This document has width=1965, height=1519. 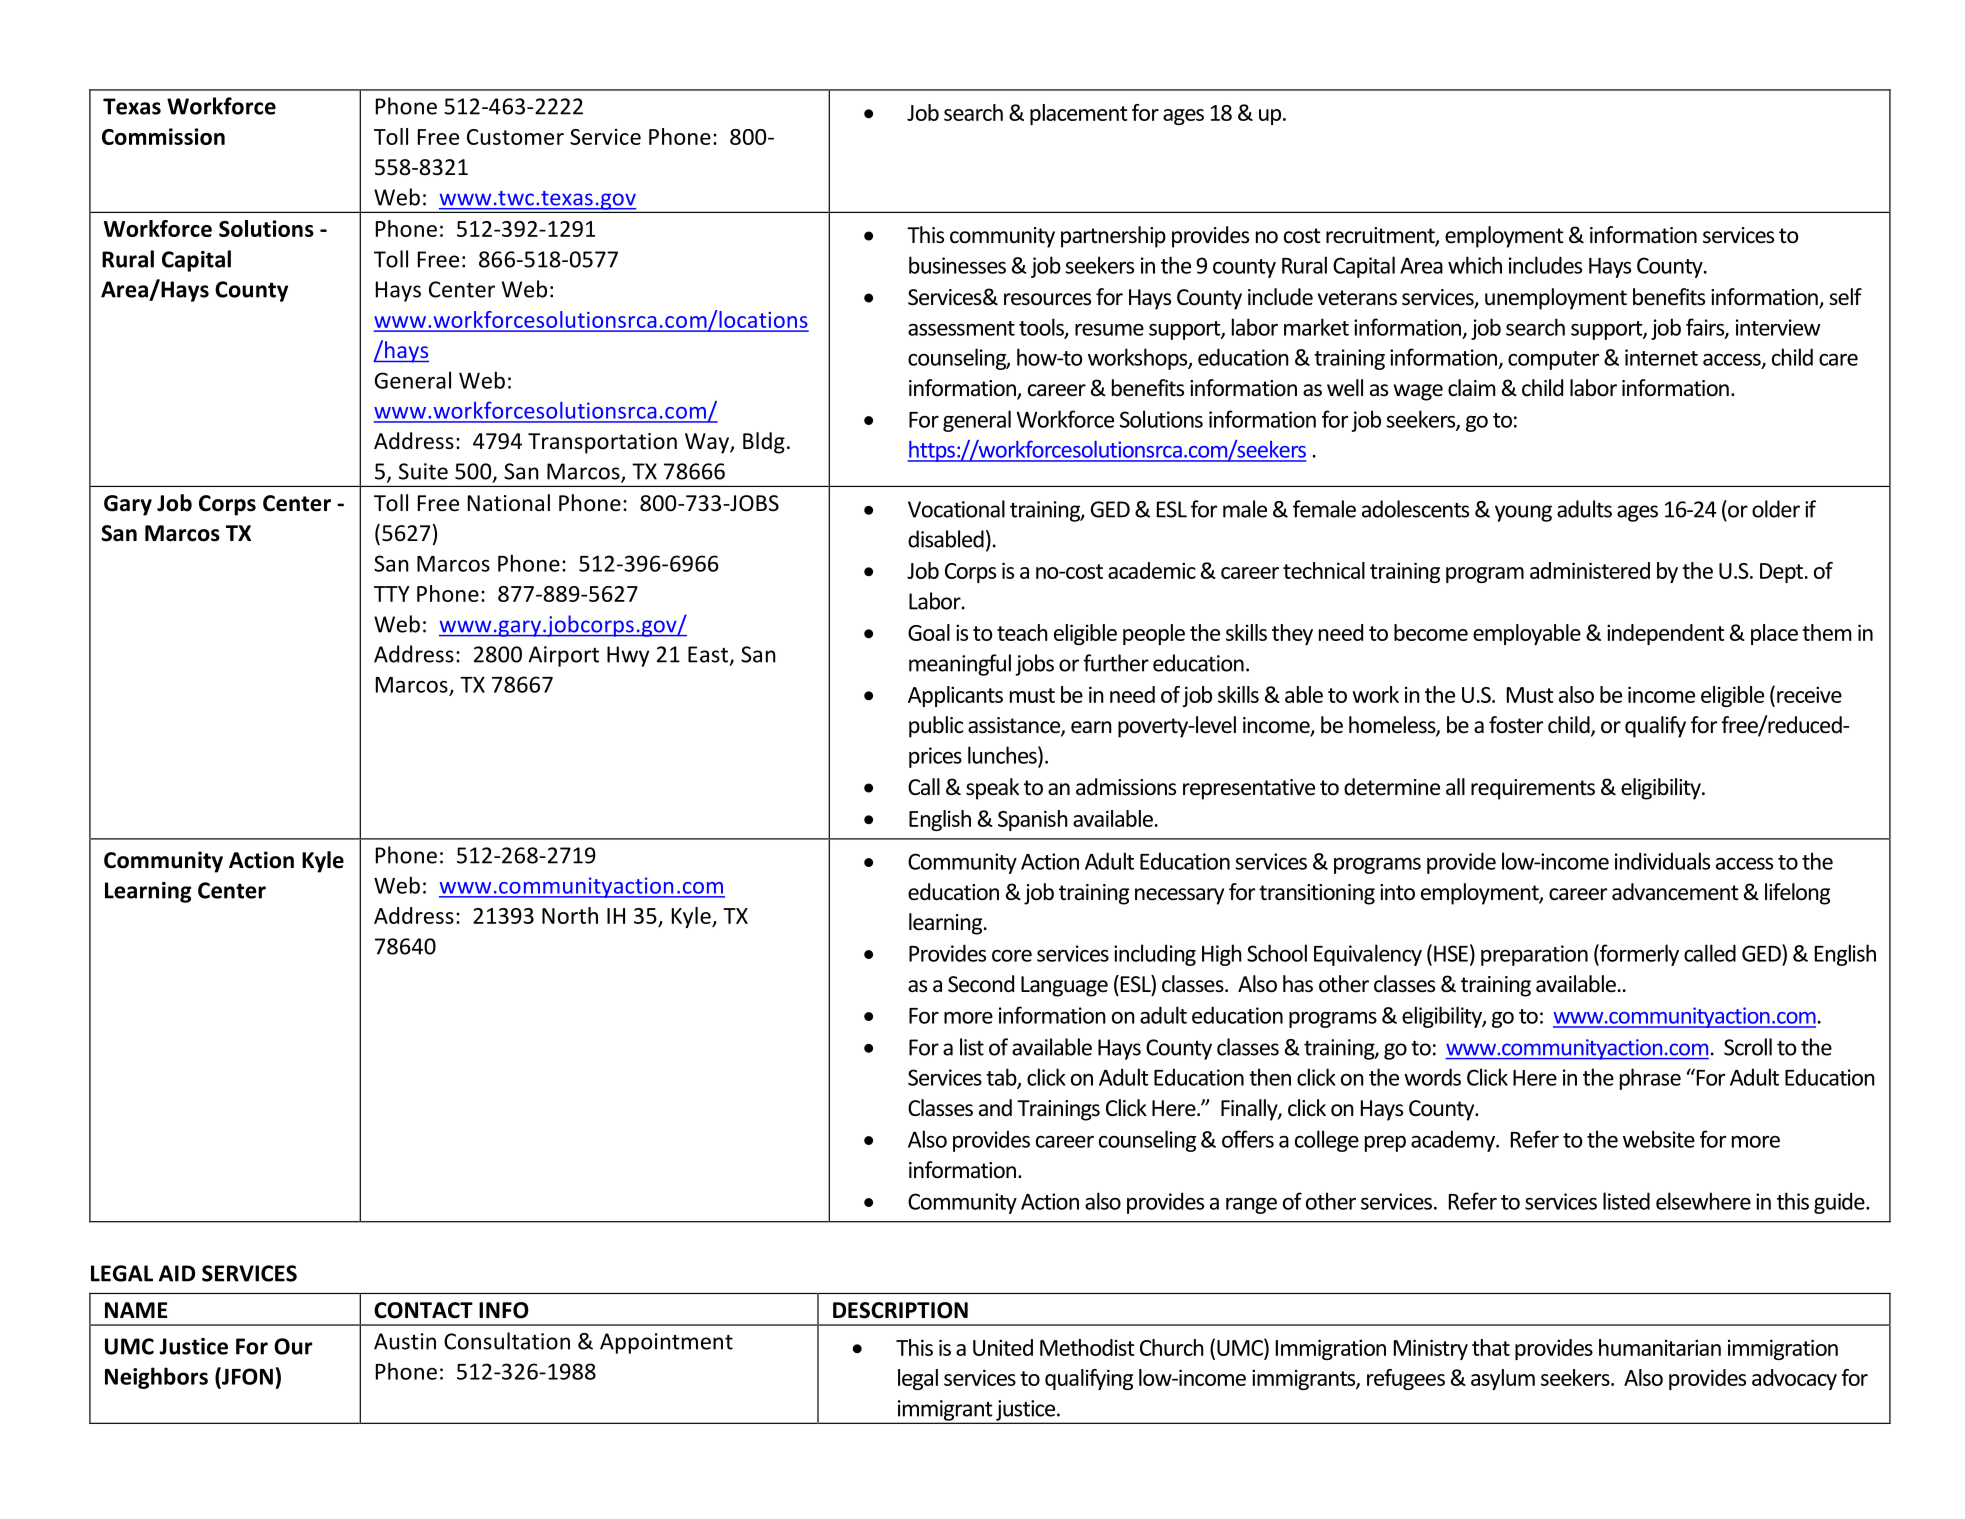 What do you see at coordinates (515, 137) in the document?
I see `Customer` at bounding box center [515, 137].
